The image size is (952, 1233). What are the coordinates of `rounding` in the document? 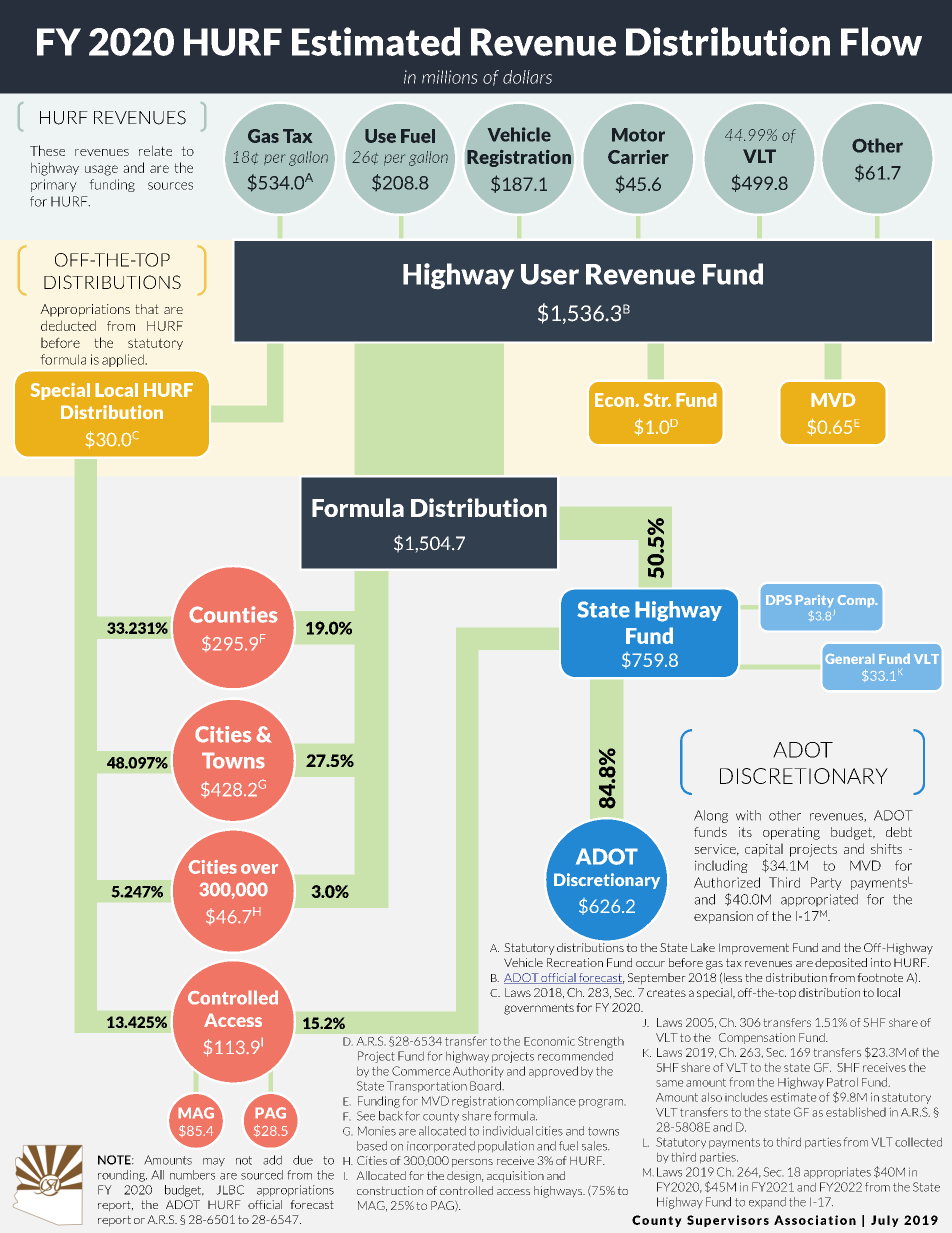 It's located at (122, 1176).
